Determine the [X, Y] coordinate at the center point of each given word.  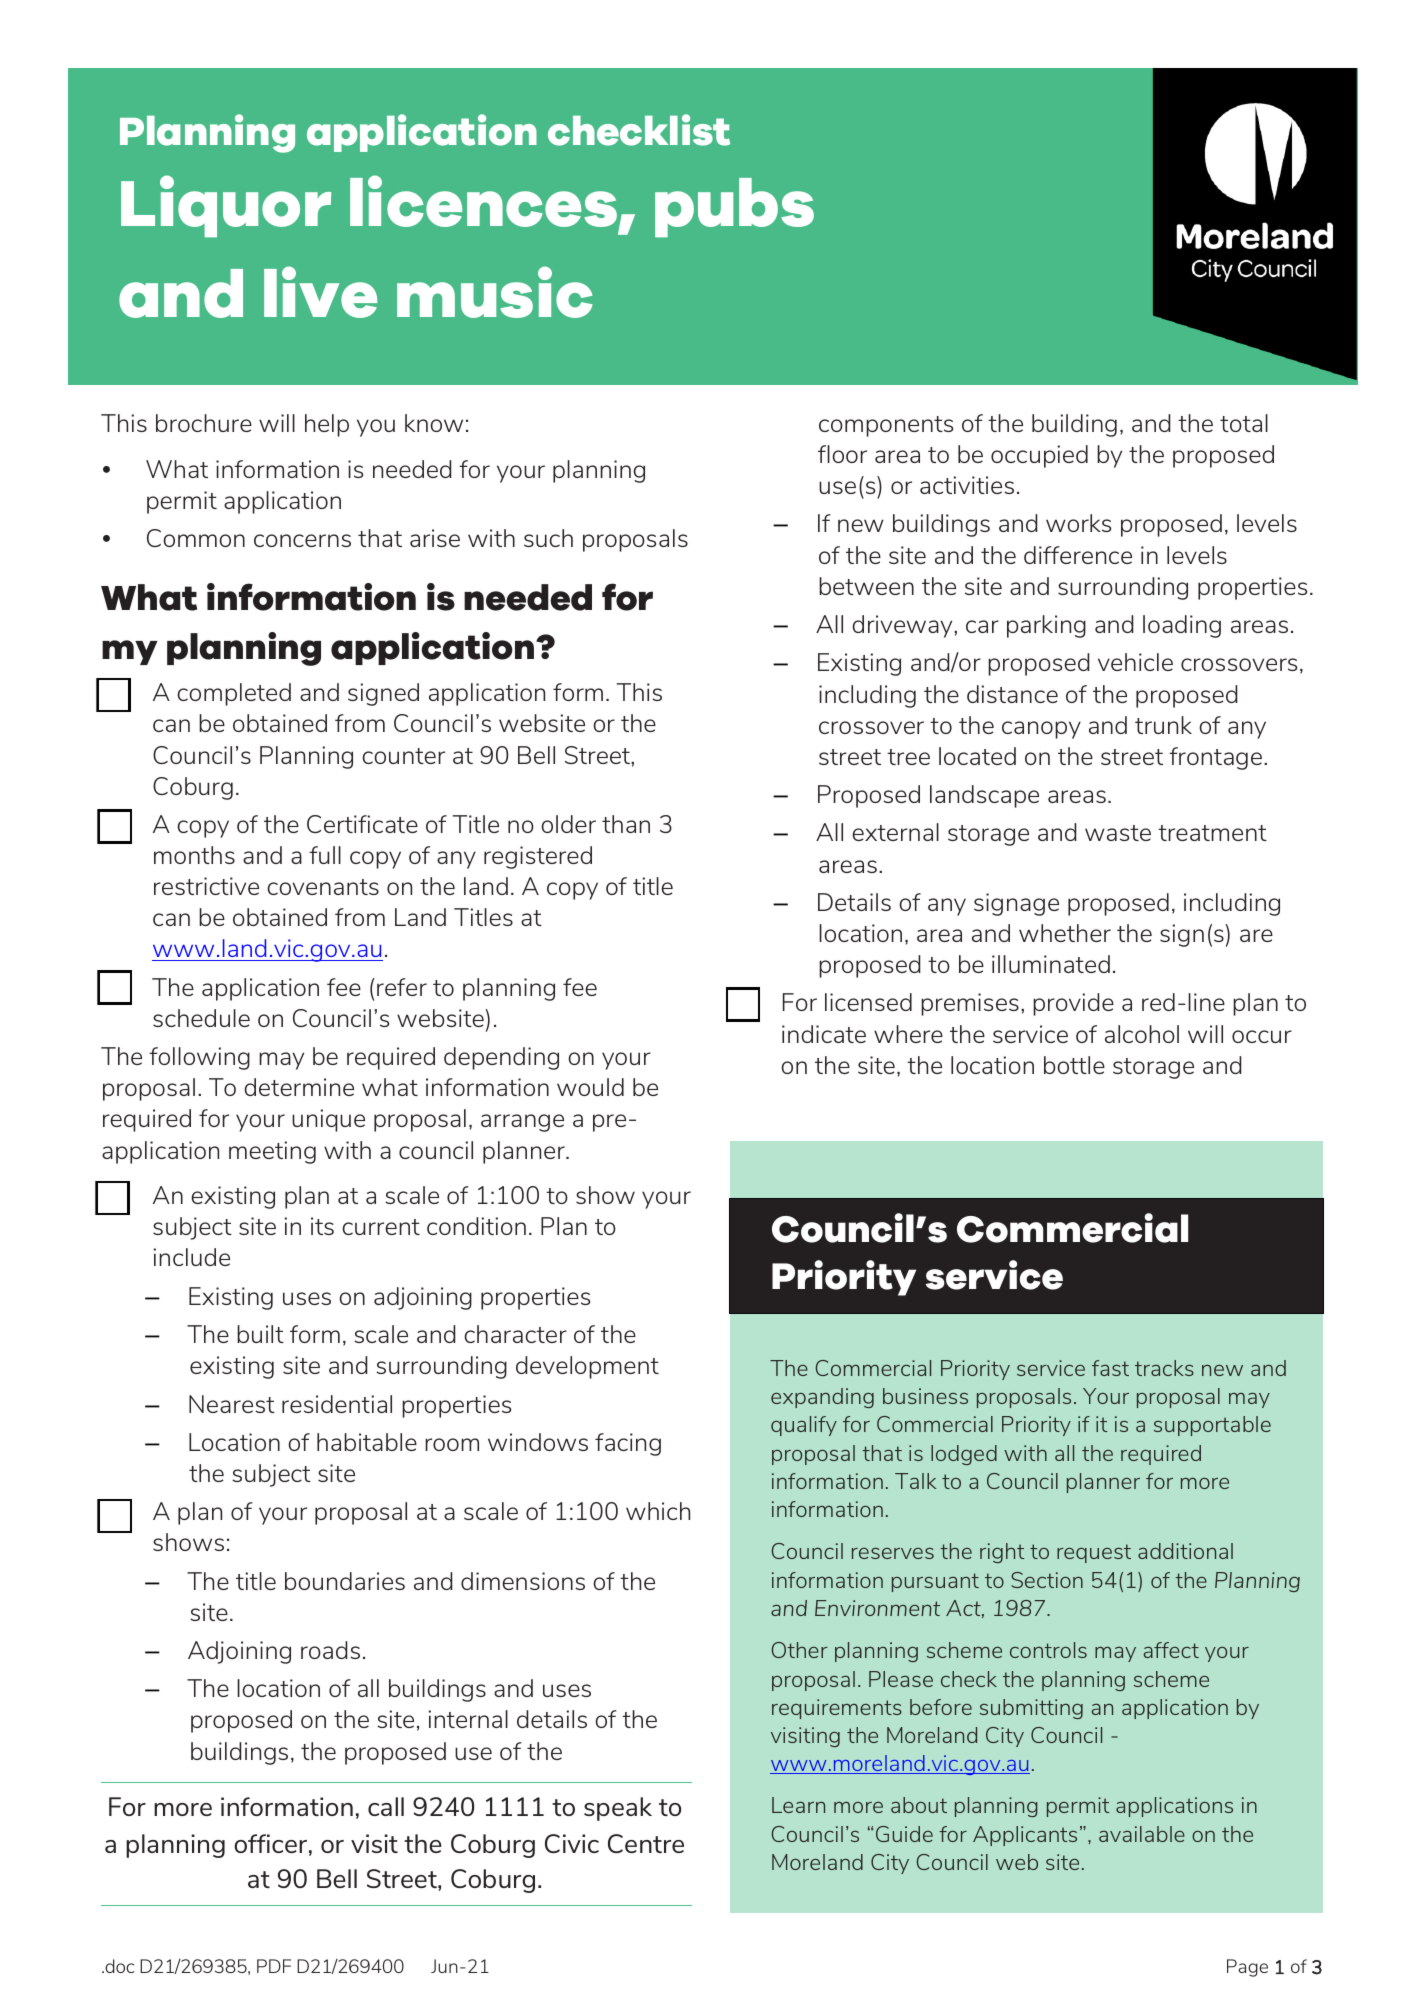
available [1142, 1834]
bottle [1074, 1065]
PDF [274, 1966]
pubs [734, 207]
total [1244, 423]
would [590, 1087]
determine [299, 1087]
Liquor [226, 206]
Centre [646, 1843]
